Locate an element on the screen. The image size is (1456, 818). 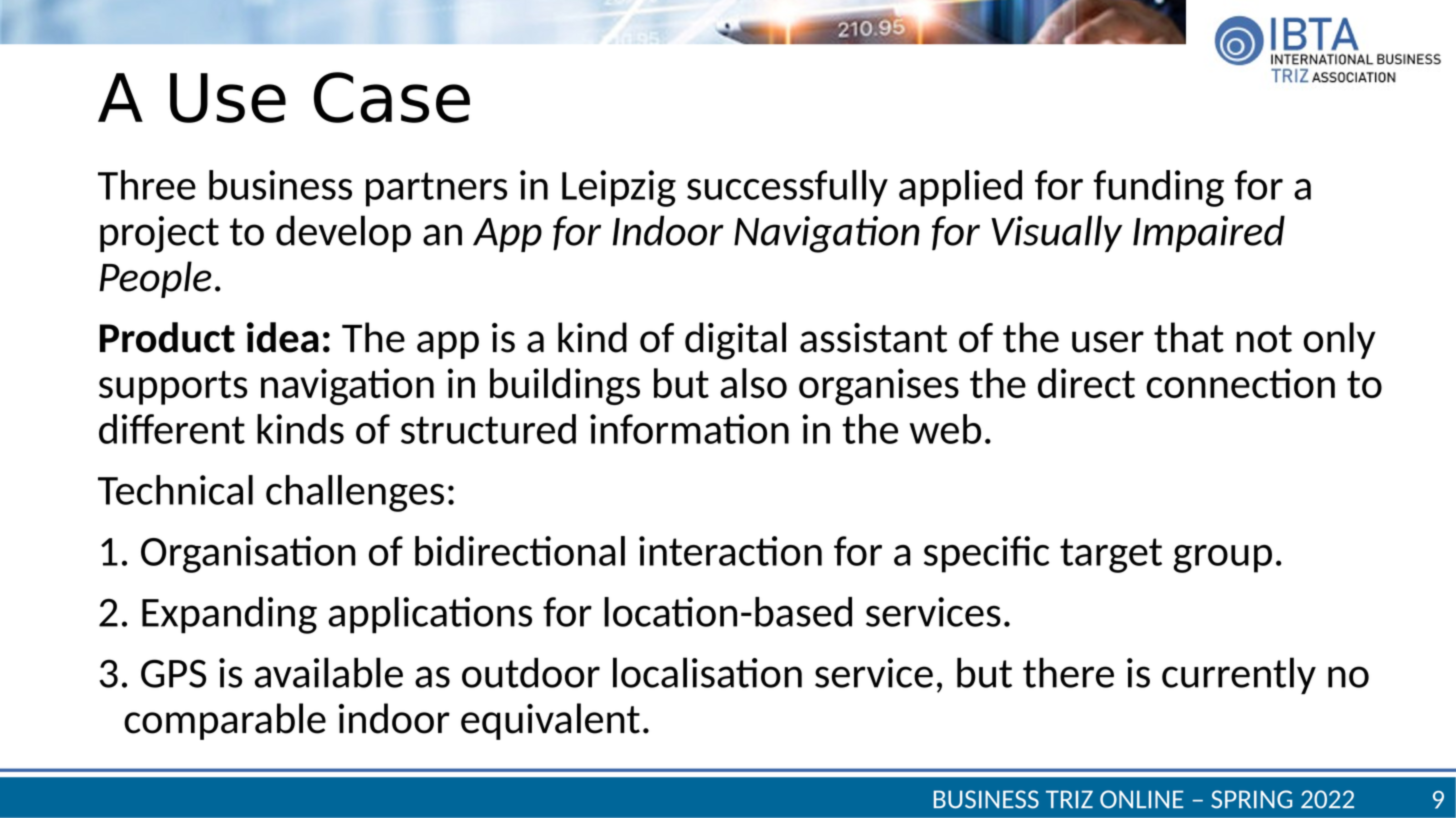
that is located at coordinates (1189, 337).
